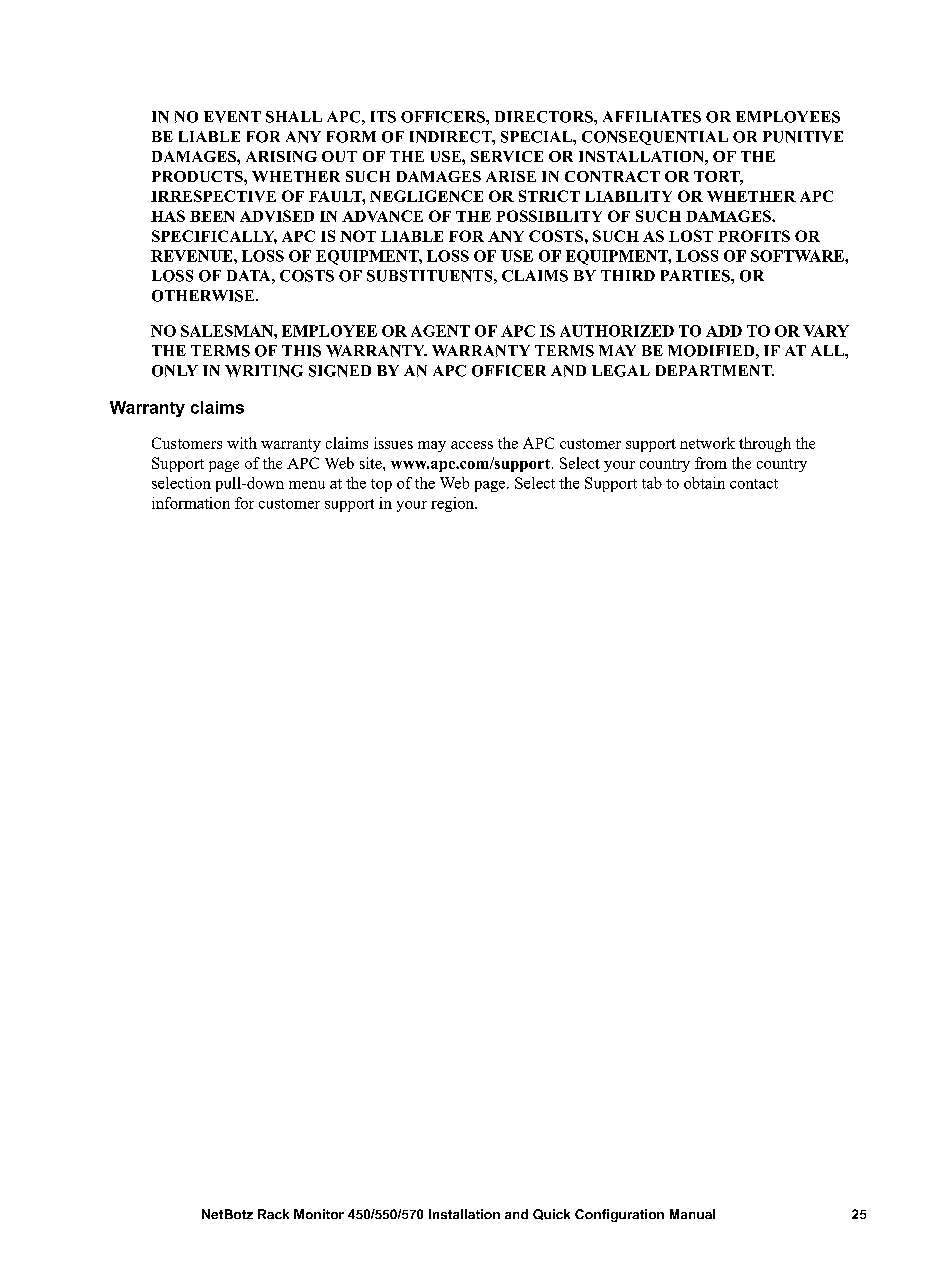 This page has height=1288, width=936. I want to click on Quick, so click(551, 1214).
